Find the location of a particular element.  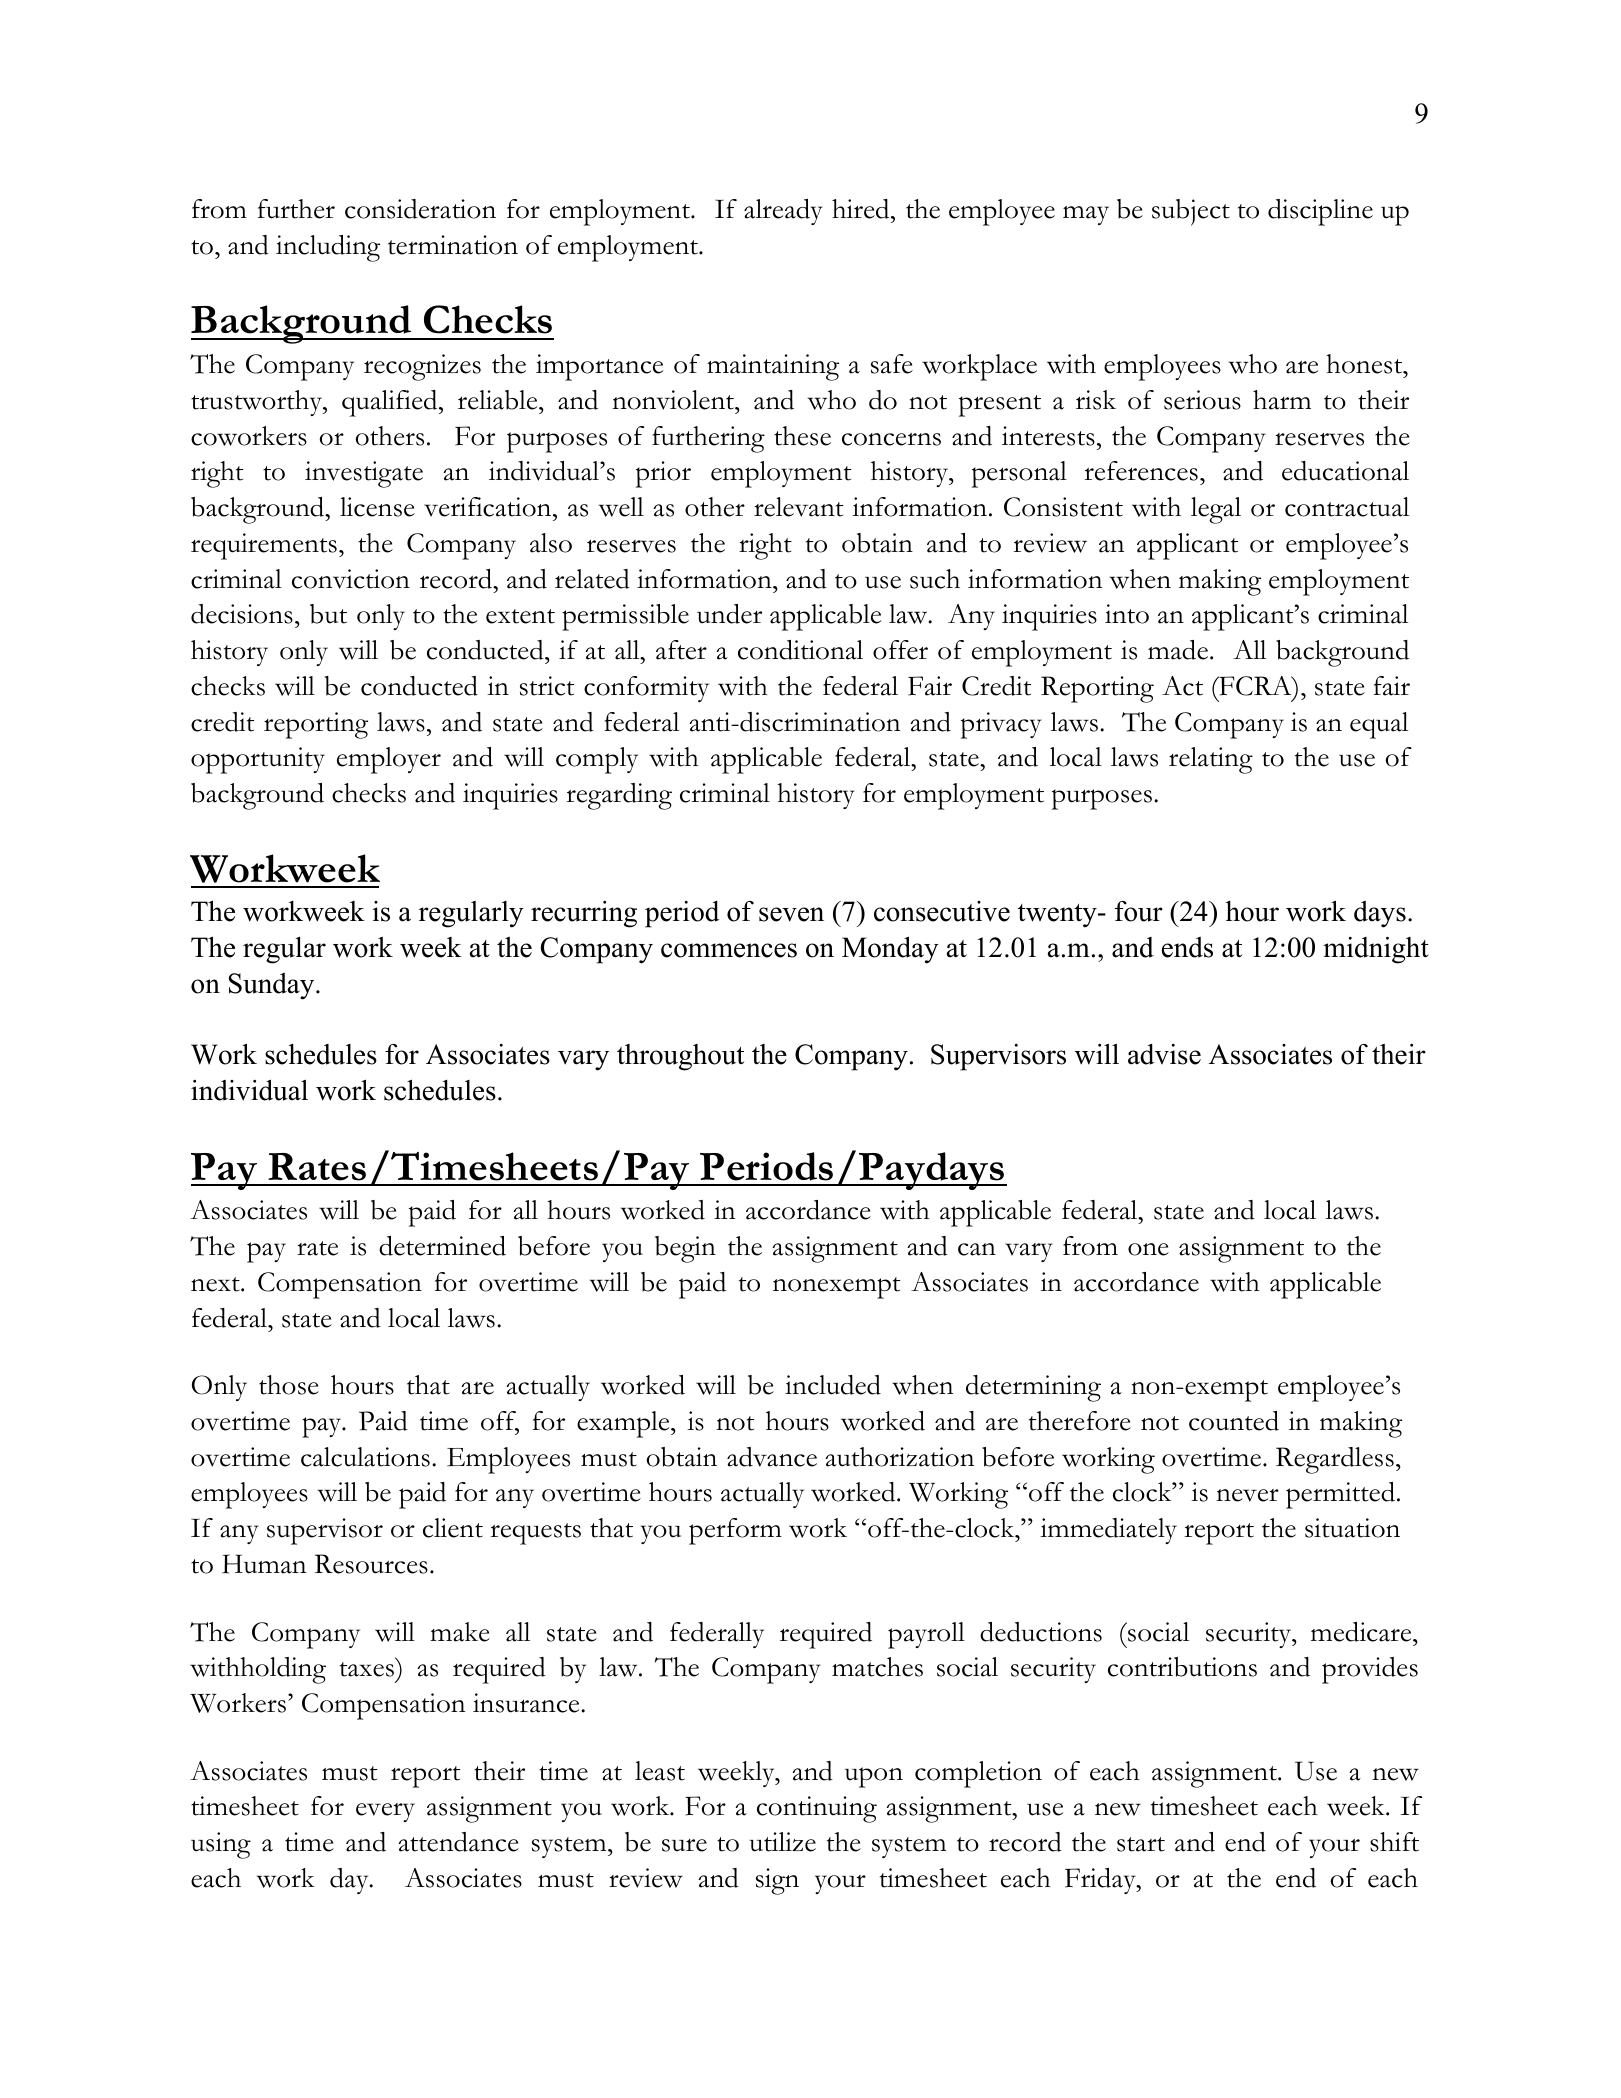

advance is located at coordinates (772, 1457).
